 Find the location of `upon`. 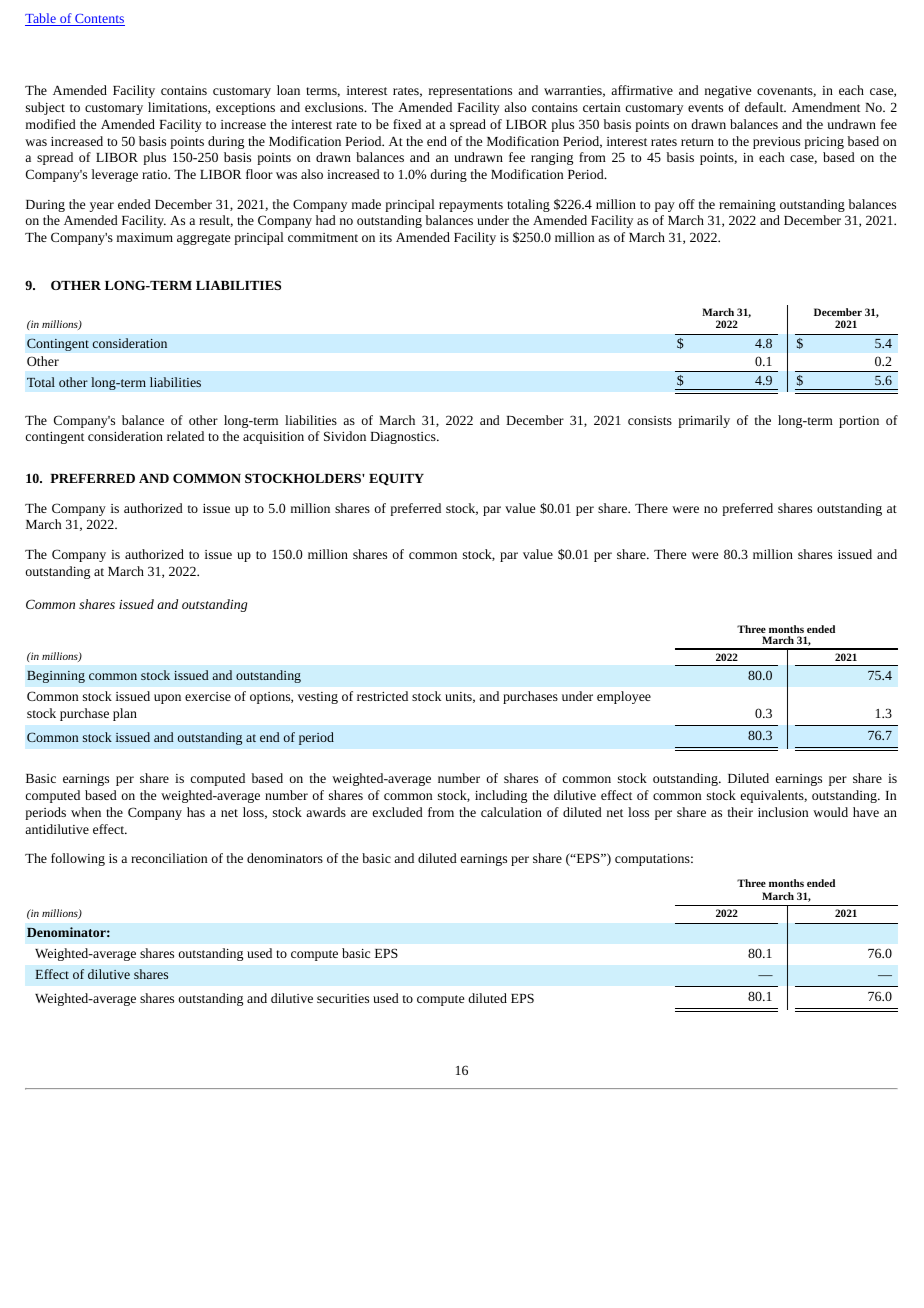

upon is located at coordinates (167, 699).
